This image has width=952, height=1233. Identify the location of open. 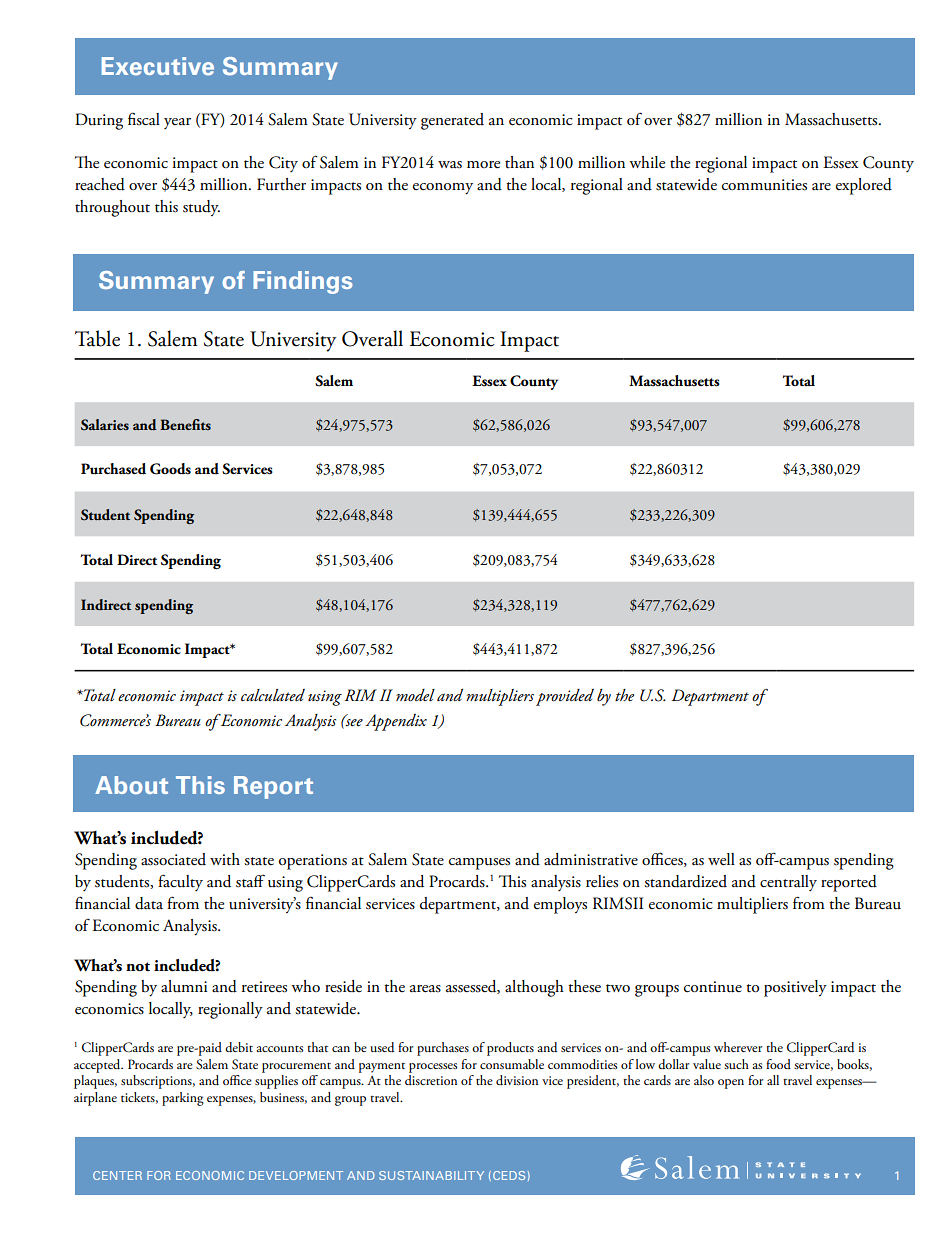
(731, 1084).
